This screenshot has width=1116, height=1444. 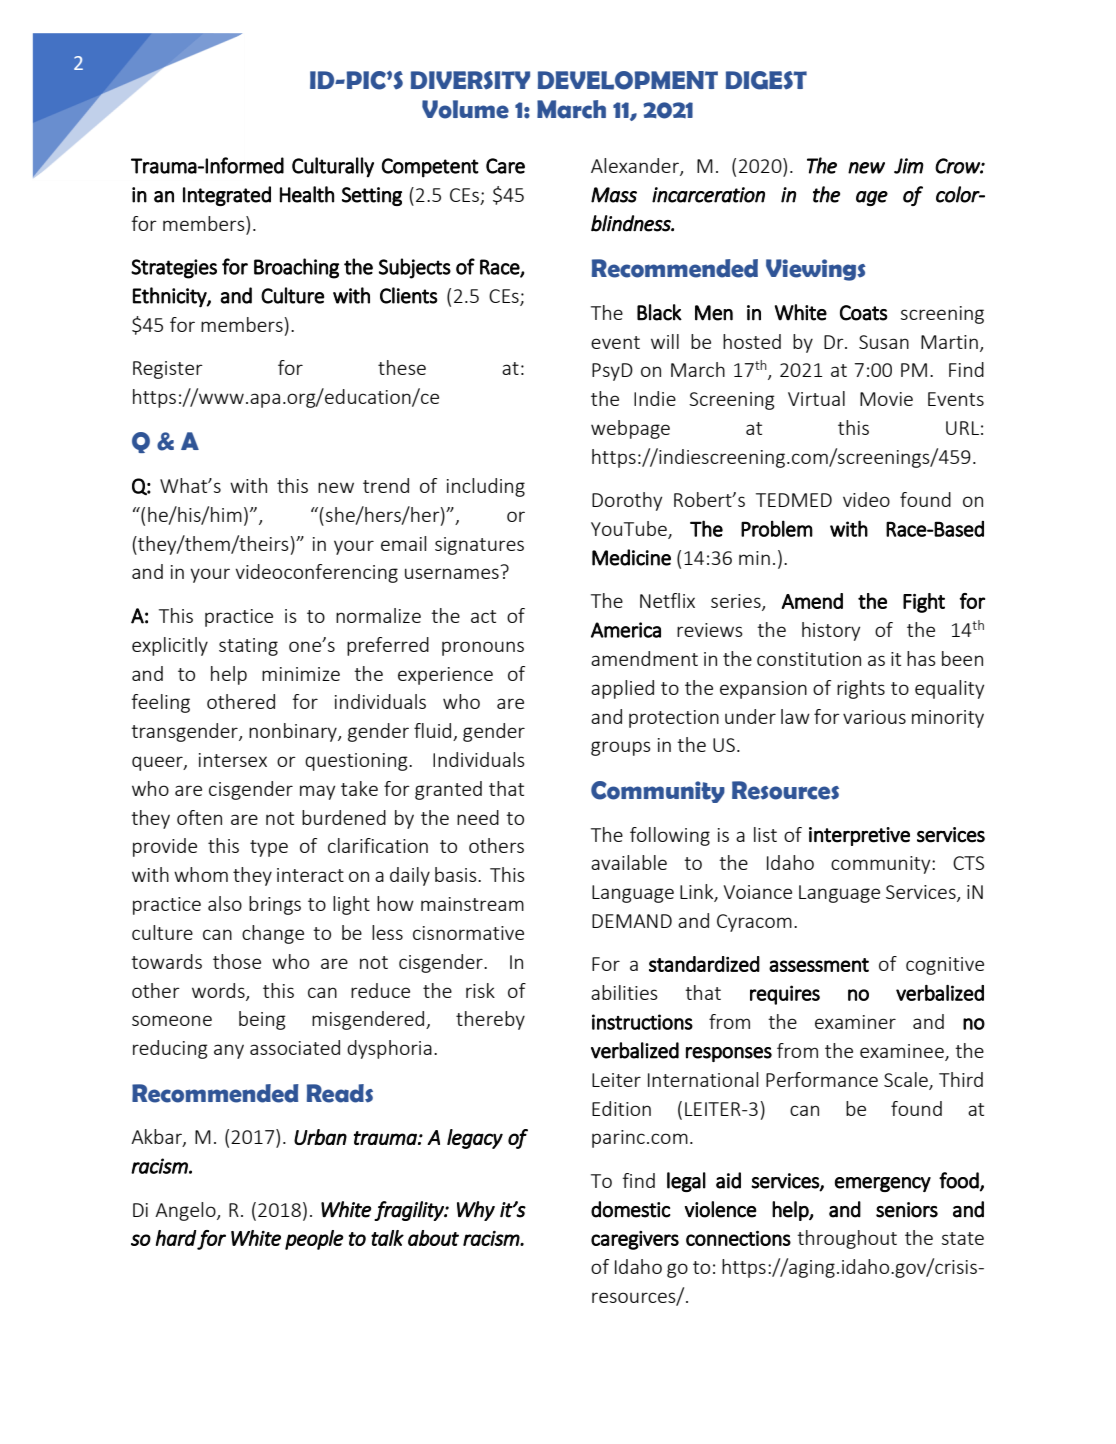 I want to click on Movie, so click(x=886, y=399).
